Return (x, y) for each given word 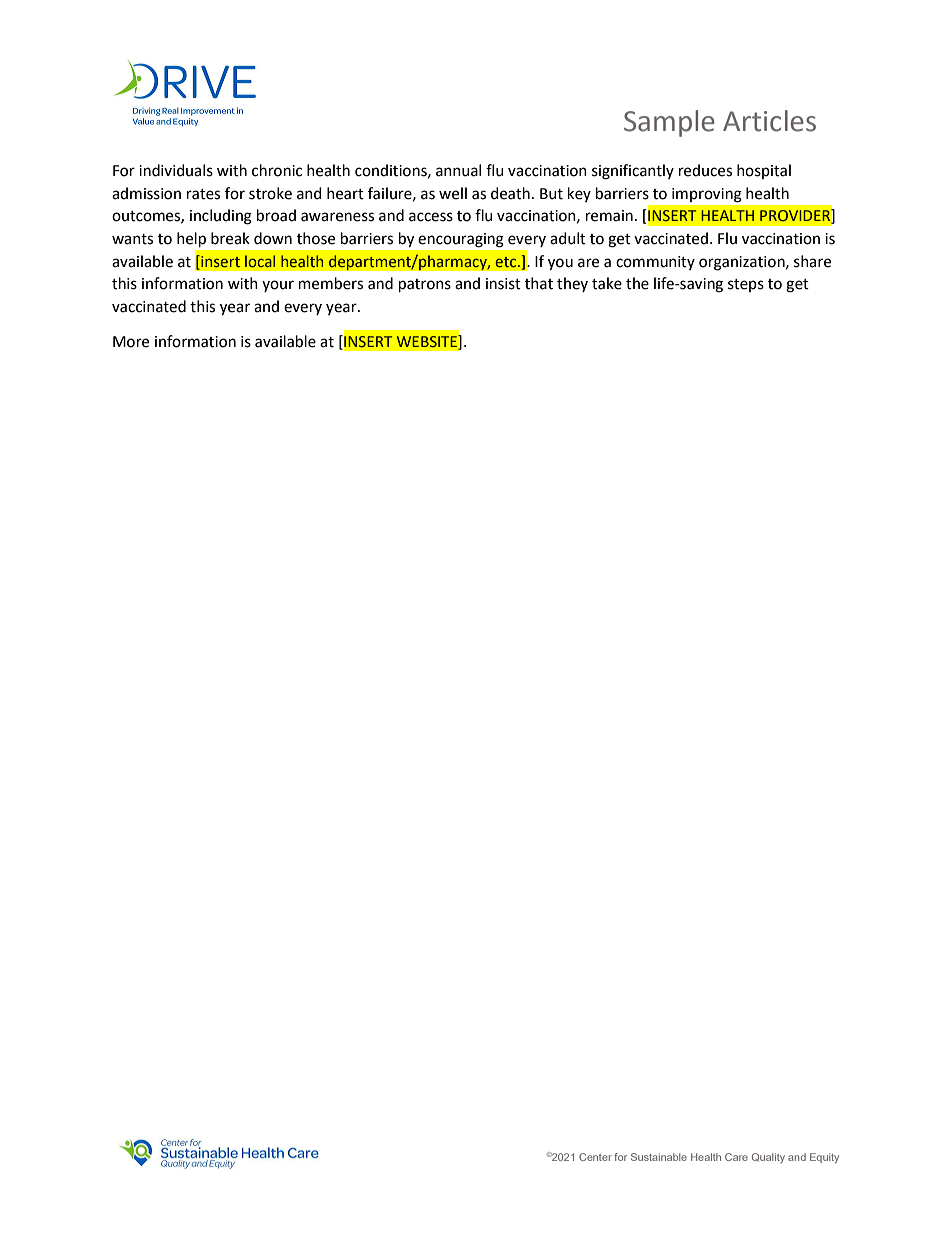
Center (595, 1157)
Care (736, 1157)
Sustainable (659, 1157)
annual (458, 170)
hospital (764, 171)
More (131, 342)
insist (503, 284)
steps (746, 285)
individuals (176, 170)
